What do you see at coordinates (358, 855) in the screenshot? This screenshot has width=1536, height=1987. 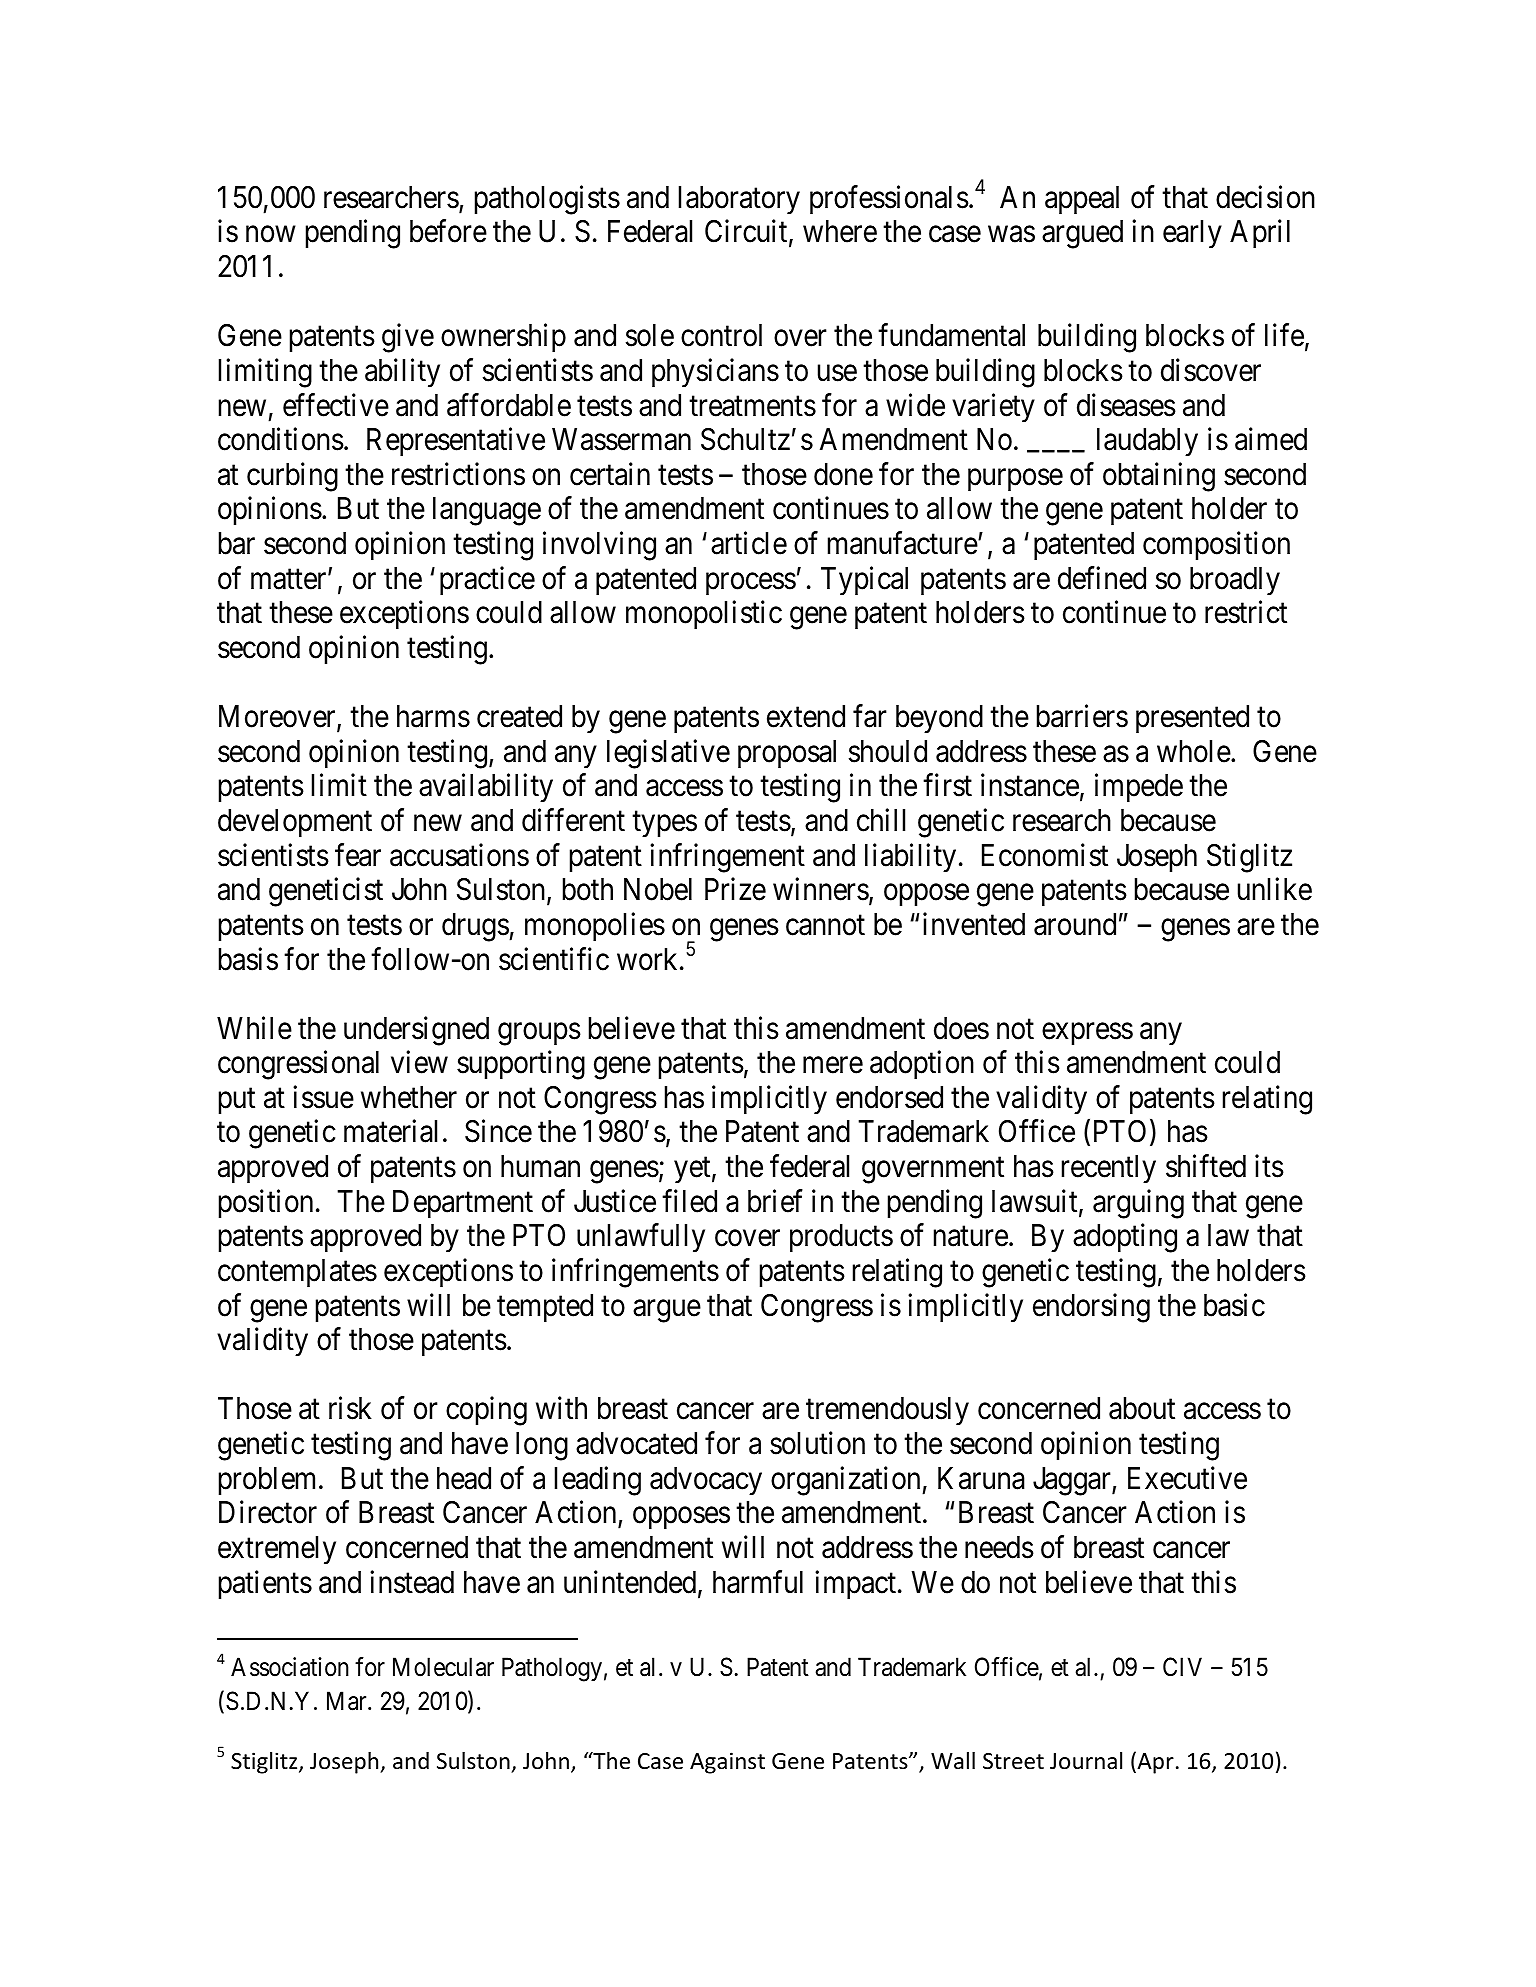 I see `fear` at bounding box center [358, 855].
